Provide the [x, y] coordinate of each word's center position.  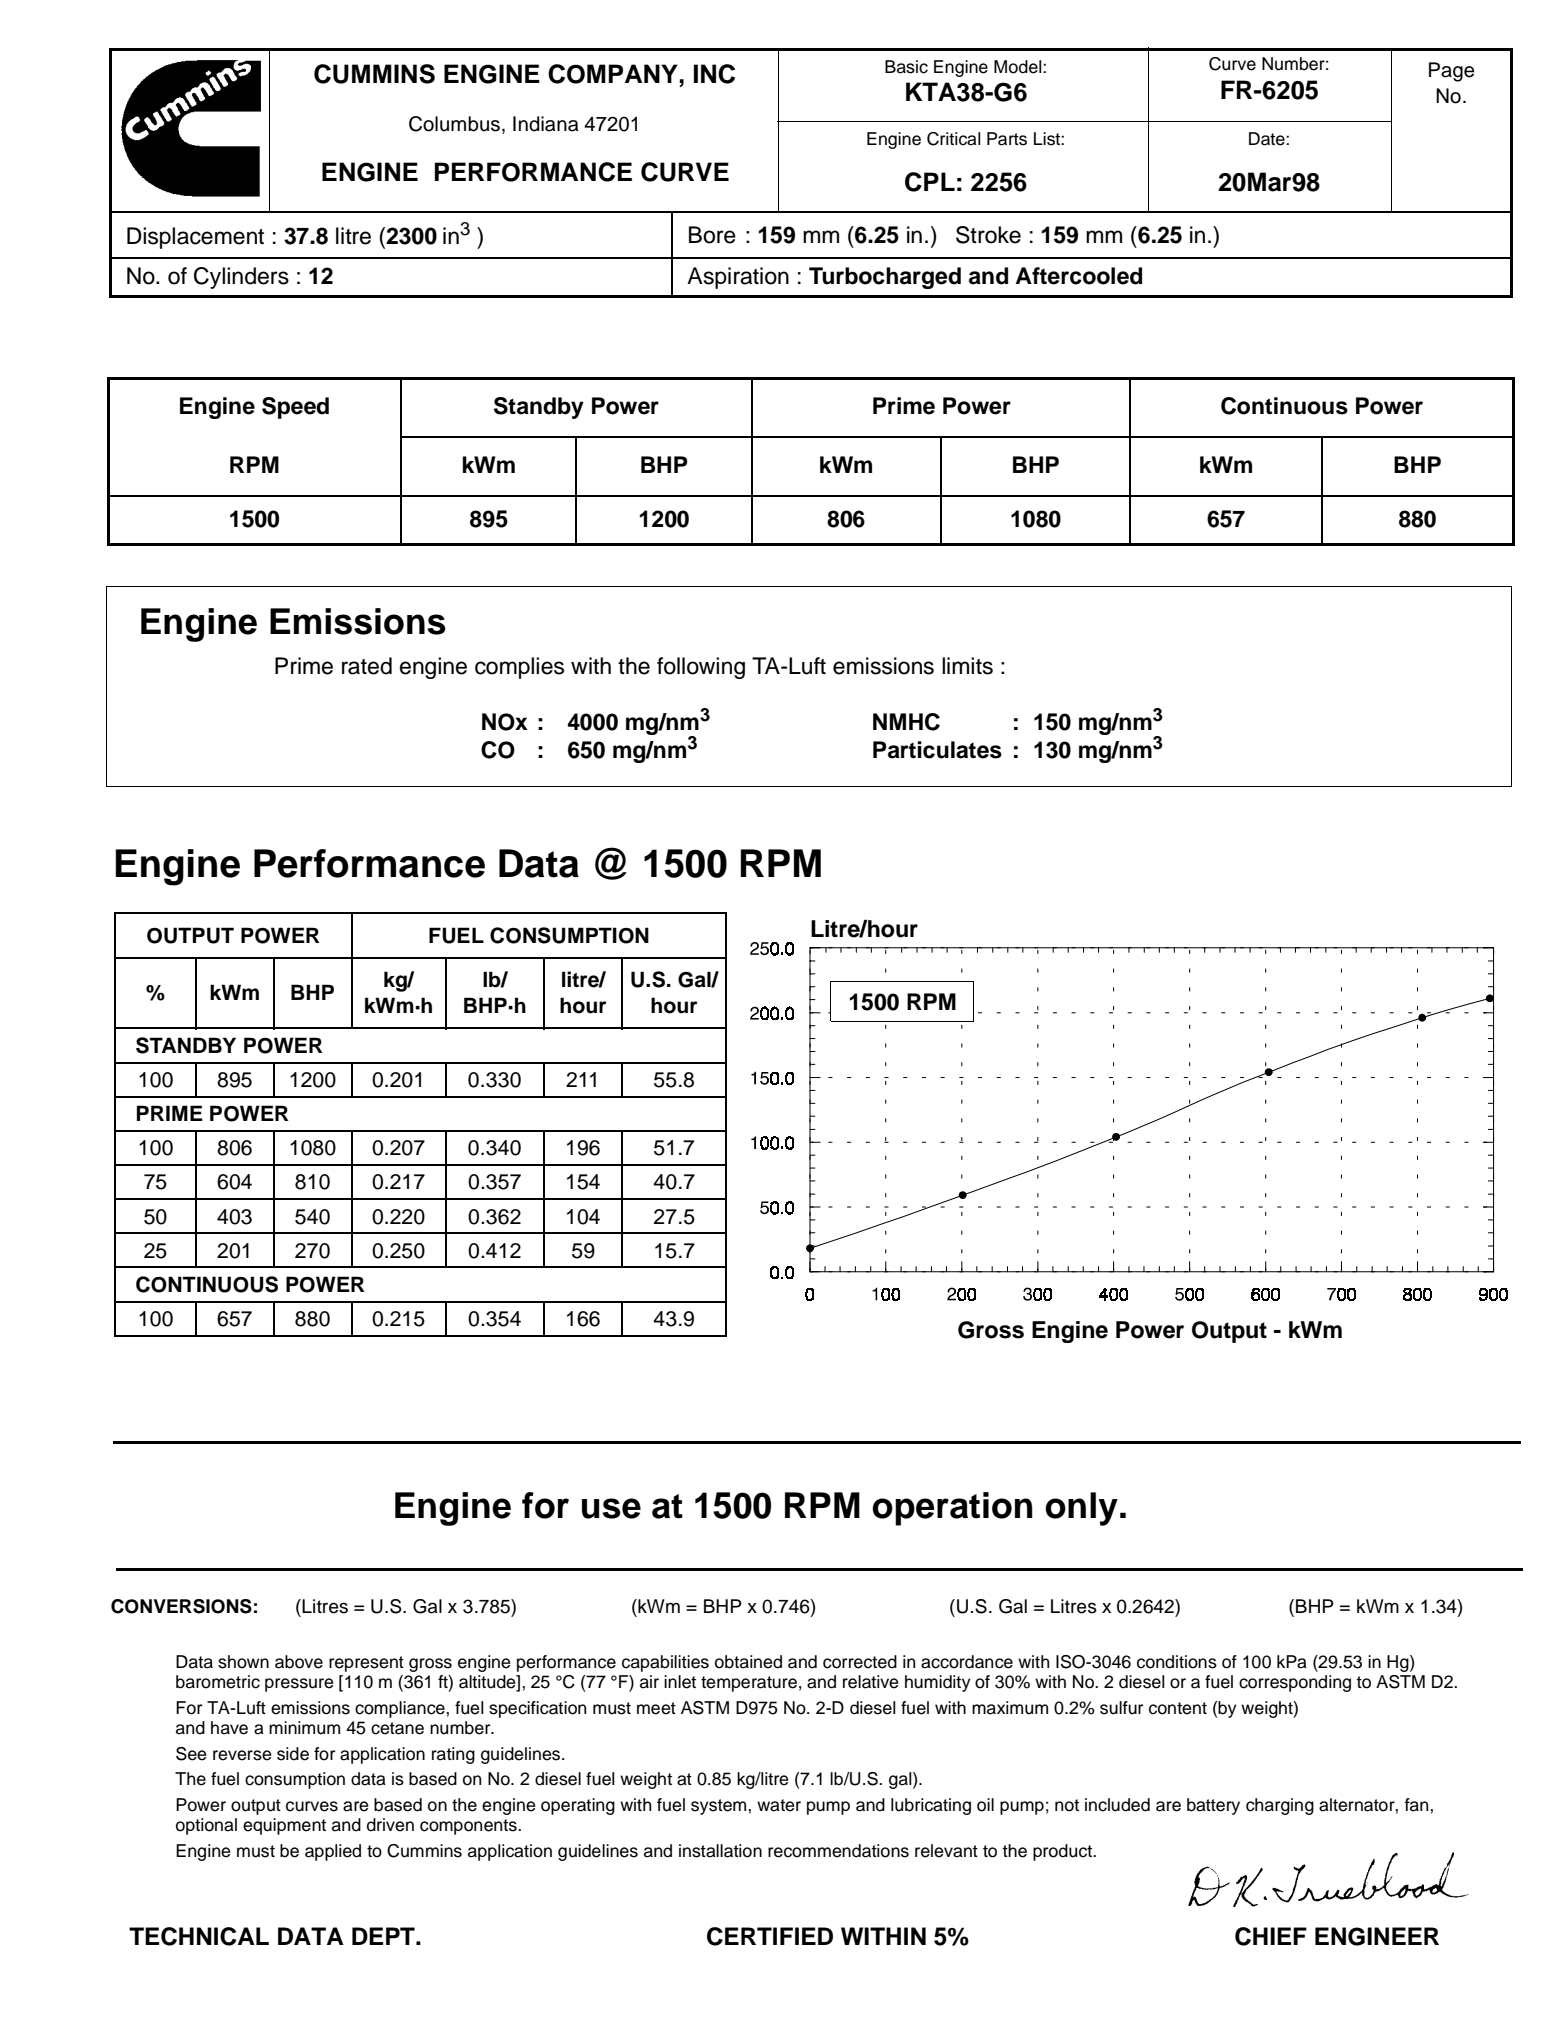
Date [1268, 139]
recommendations [838, 1851]
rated [367, 666]
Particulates [937, 750]
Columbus [454, 124]
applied [333, 1852]
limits [967, 666]
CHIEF [1271, 1936]
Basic [906, 67]
